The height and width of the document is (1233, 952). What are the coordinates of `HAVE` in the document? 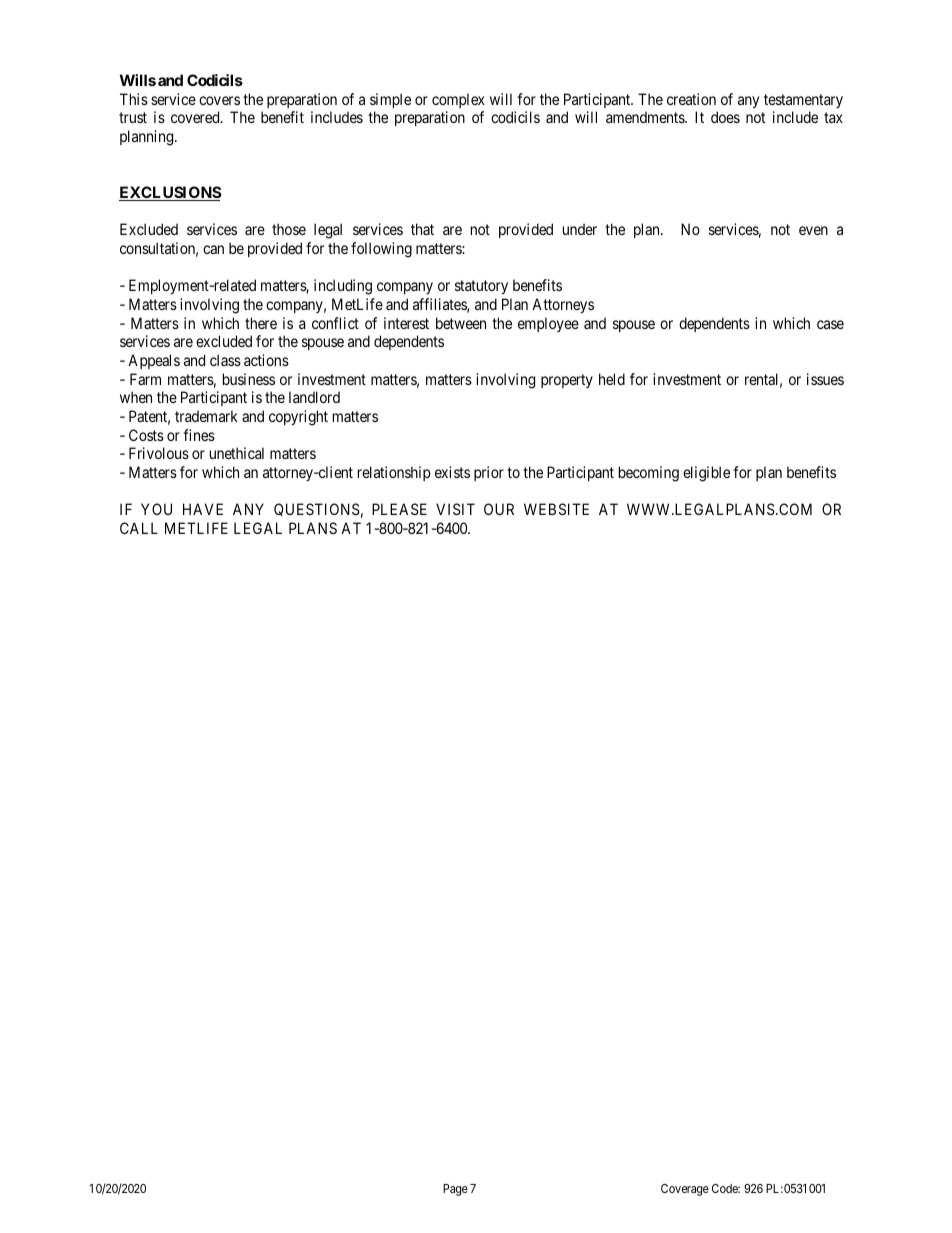 It's located at (203, 509).
